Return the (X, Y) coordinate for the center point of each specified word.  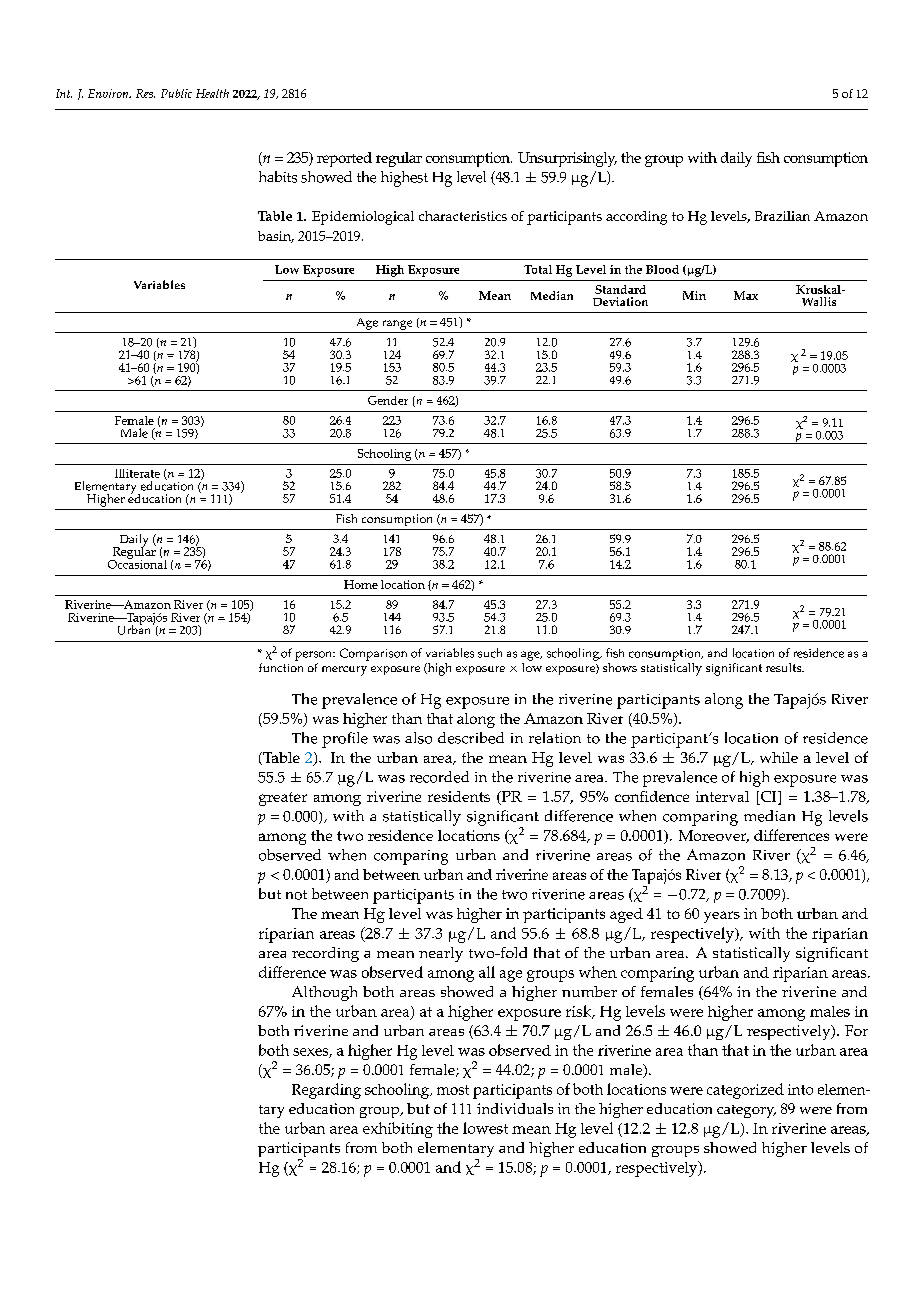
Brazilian (782, 216)
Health (212, 93)
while (779, 757)
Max (746, 295)
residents (459, 796)
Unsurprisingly (567, 159)
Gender (388, 400)
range (397, 325)
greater (283, 799)
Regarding (326, 1091)
